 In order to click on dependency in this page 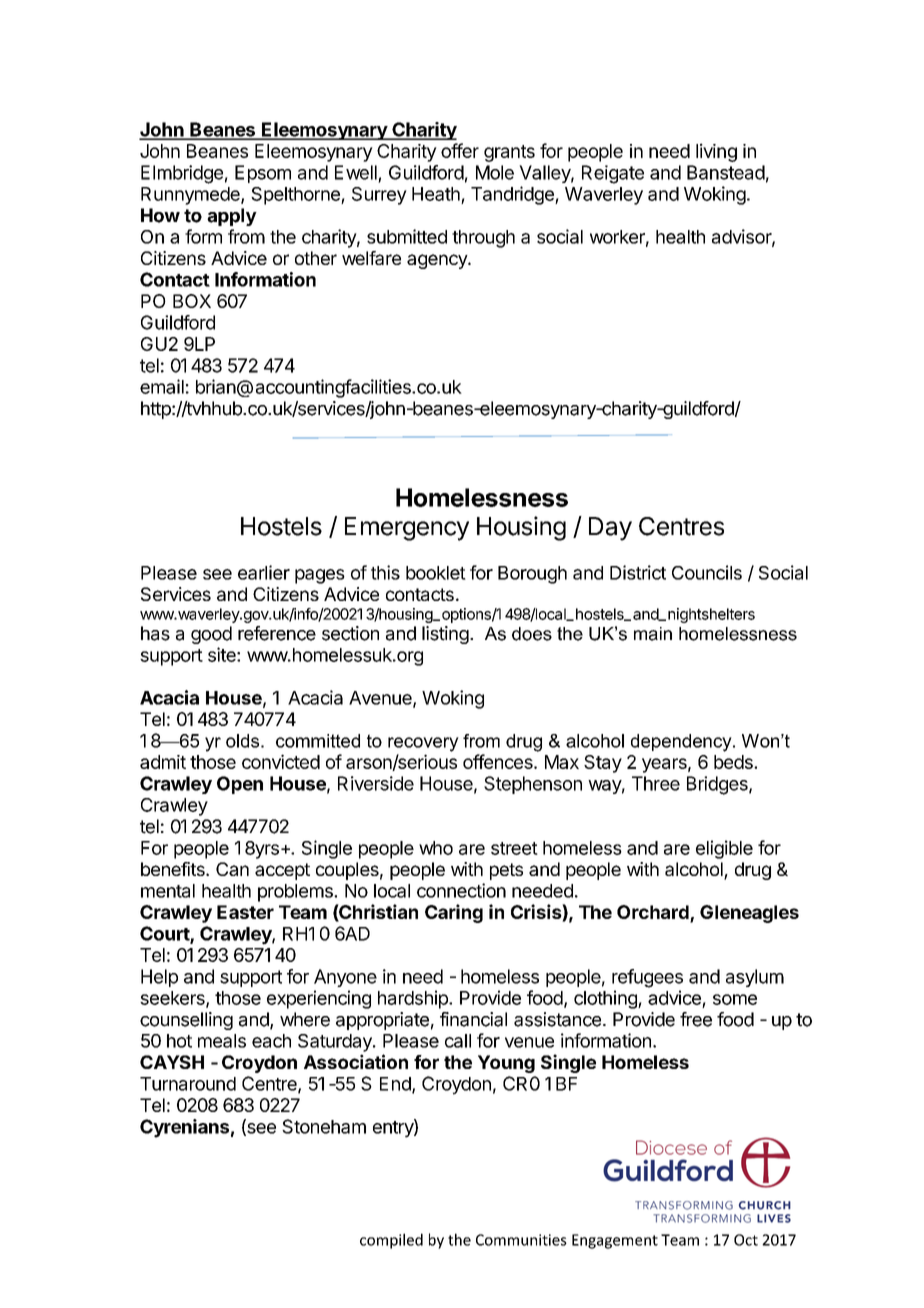, I will do `click(682, 743)`.
